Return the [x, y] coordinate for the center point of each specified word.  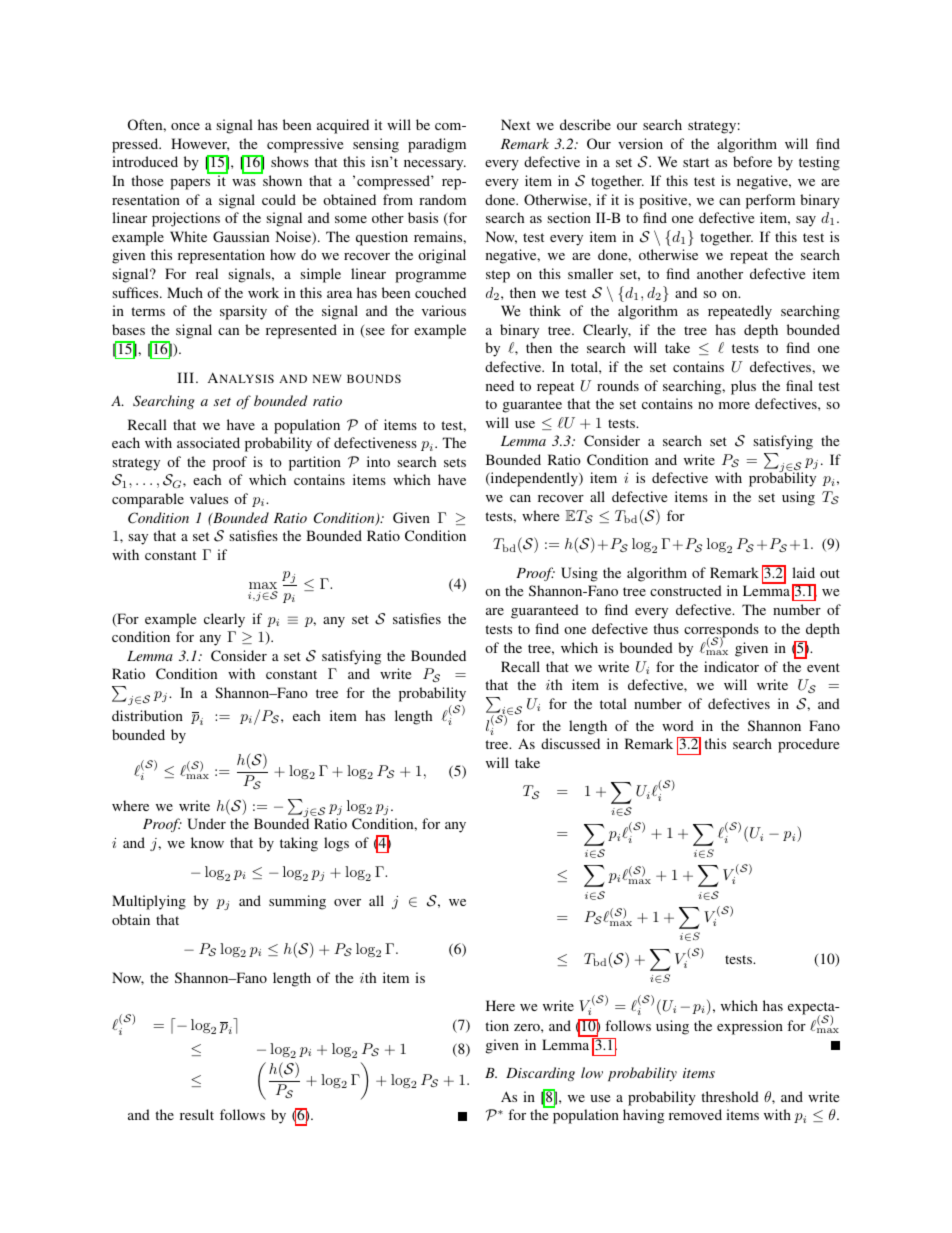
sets [455, 462]
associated [208, 442]
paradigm [437, 145]
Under [206, 823]
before [752, 161]
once [185, 126]
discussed [570, 743]
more [734, 405]
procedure [808, 745]
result [197, 1114]
